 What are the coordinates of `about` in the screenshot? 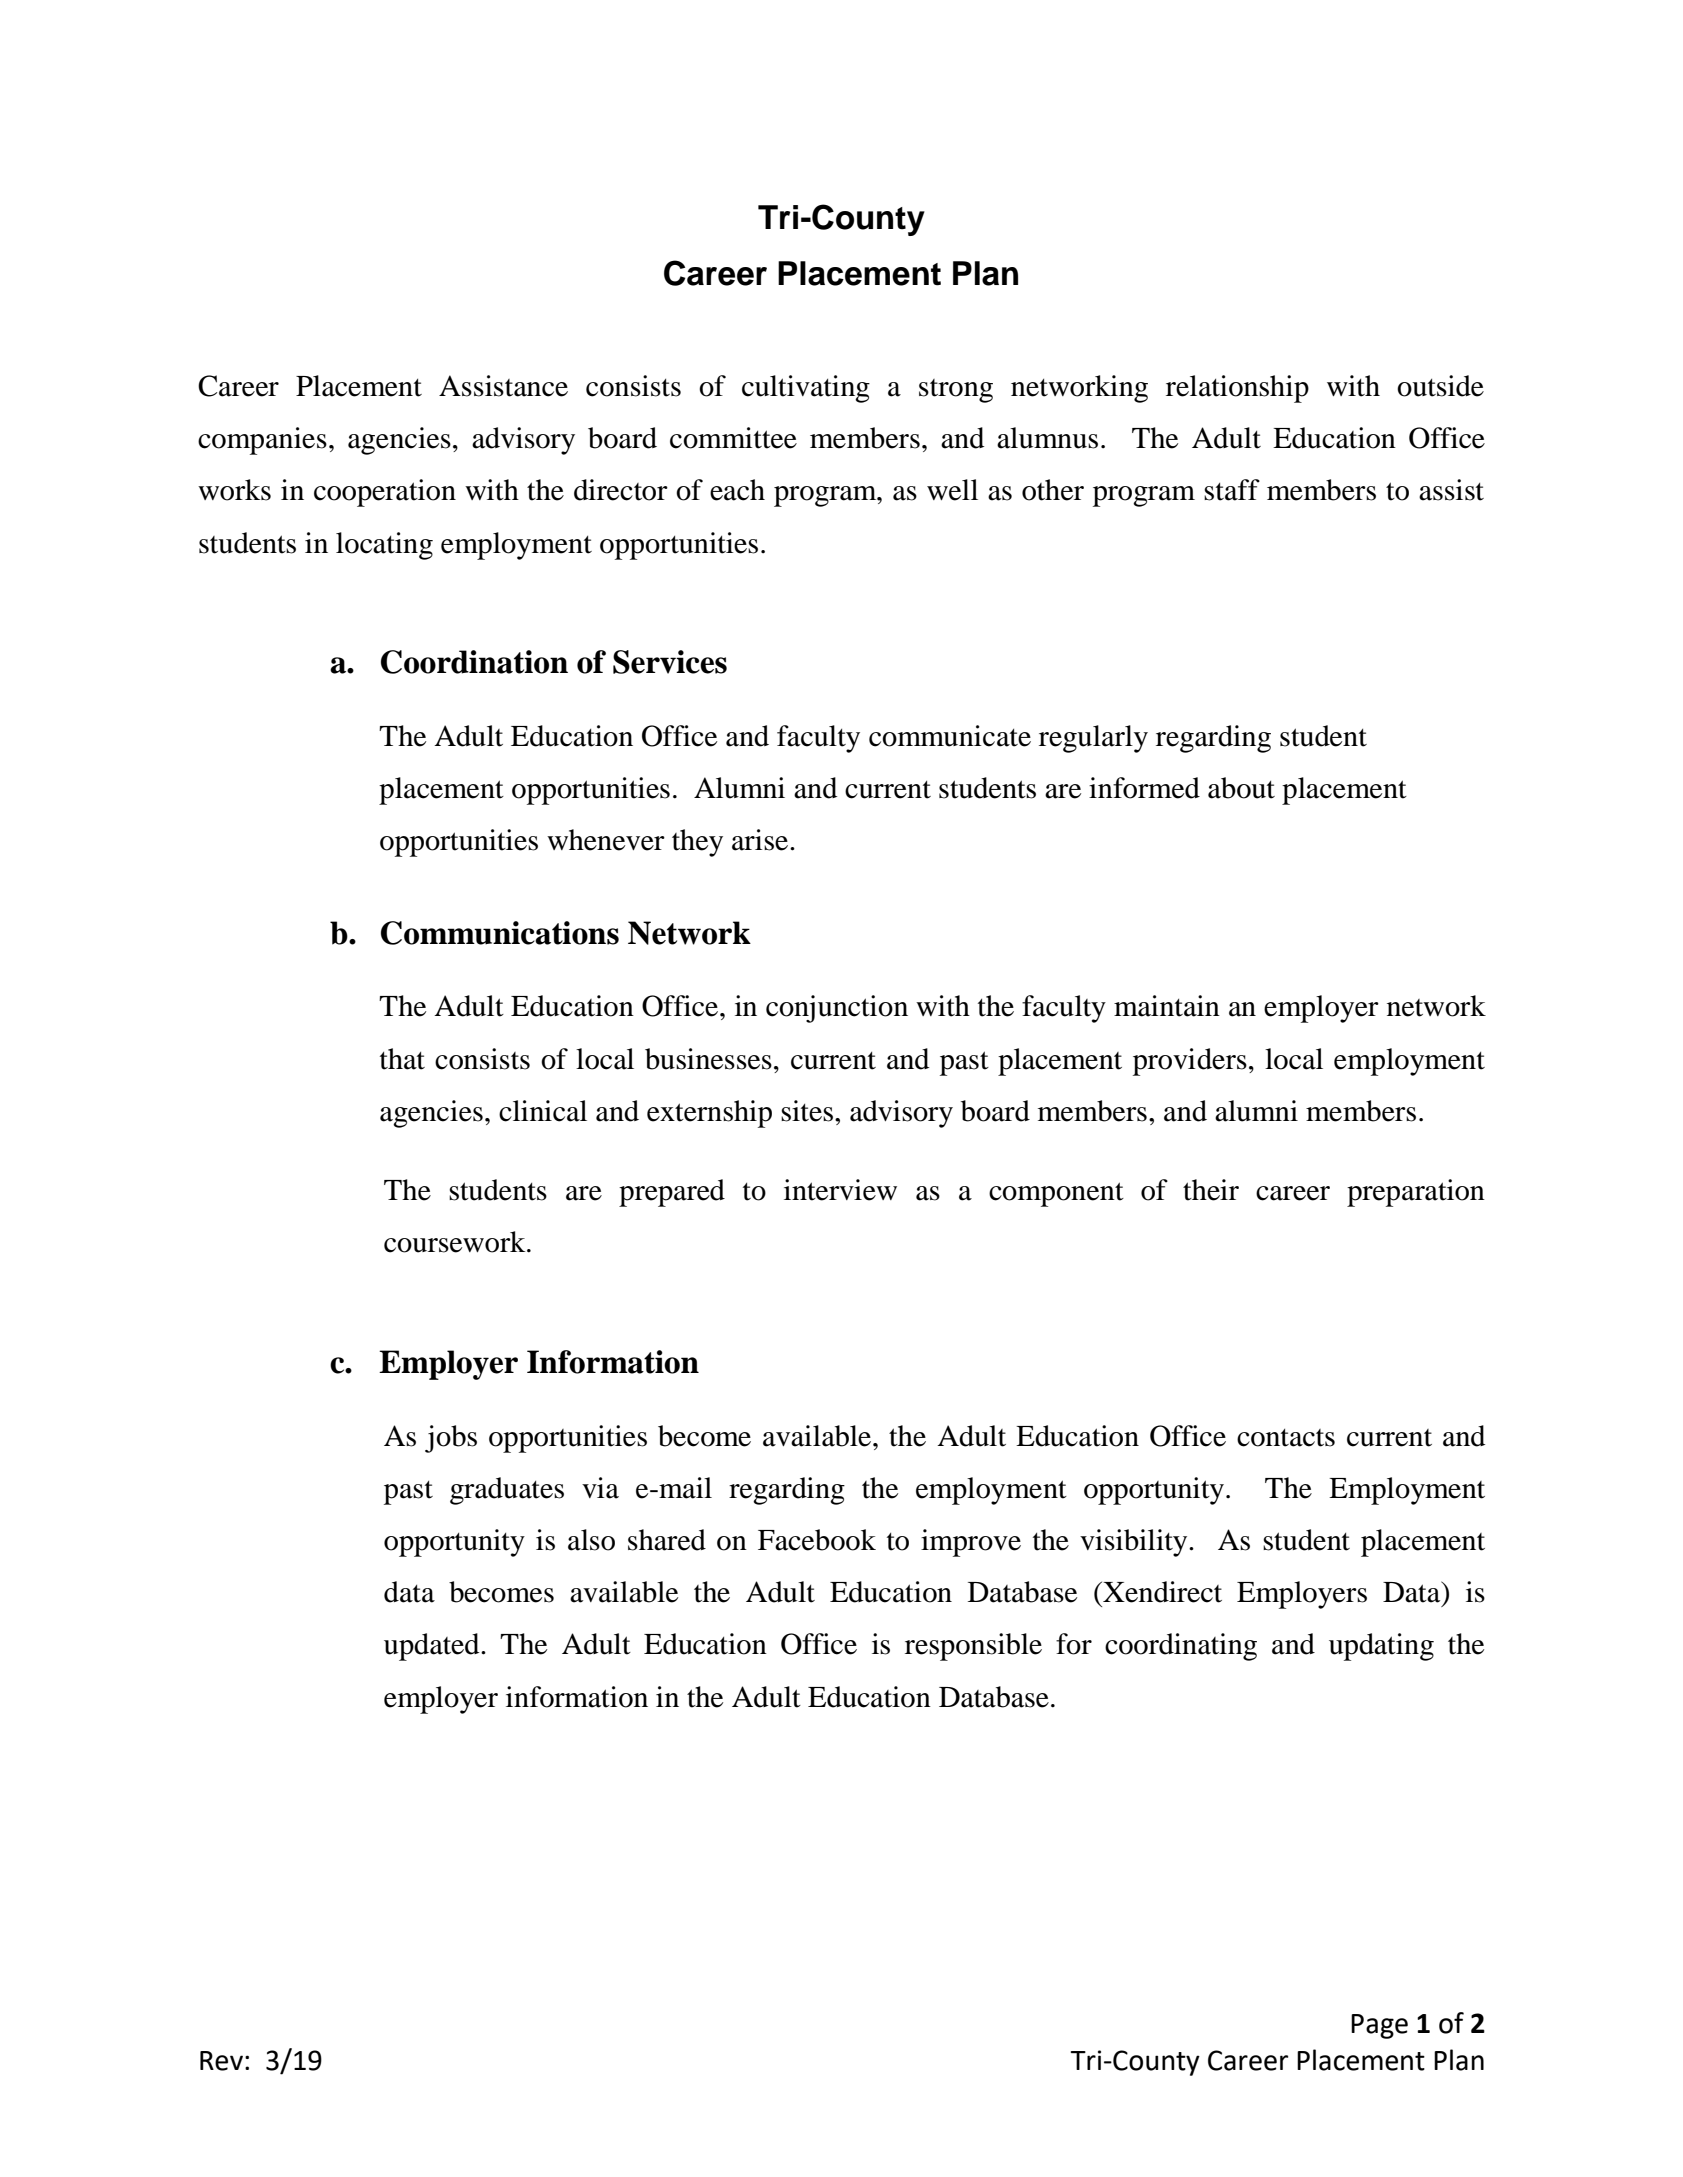 It's located at (1241, 788).
